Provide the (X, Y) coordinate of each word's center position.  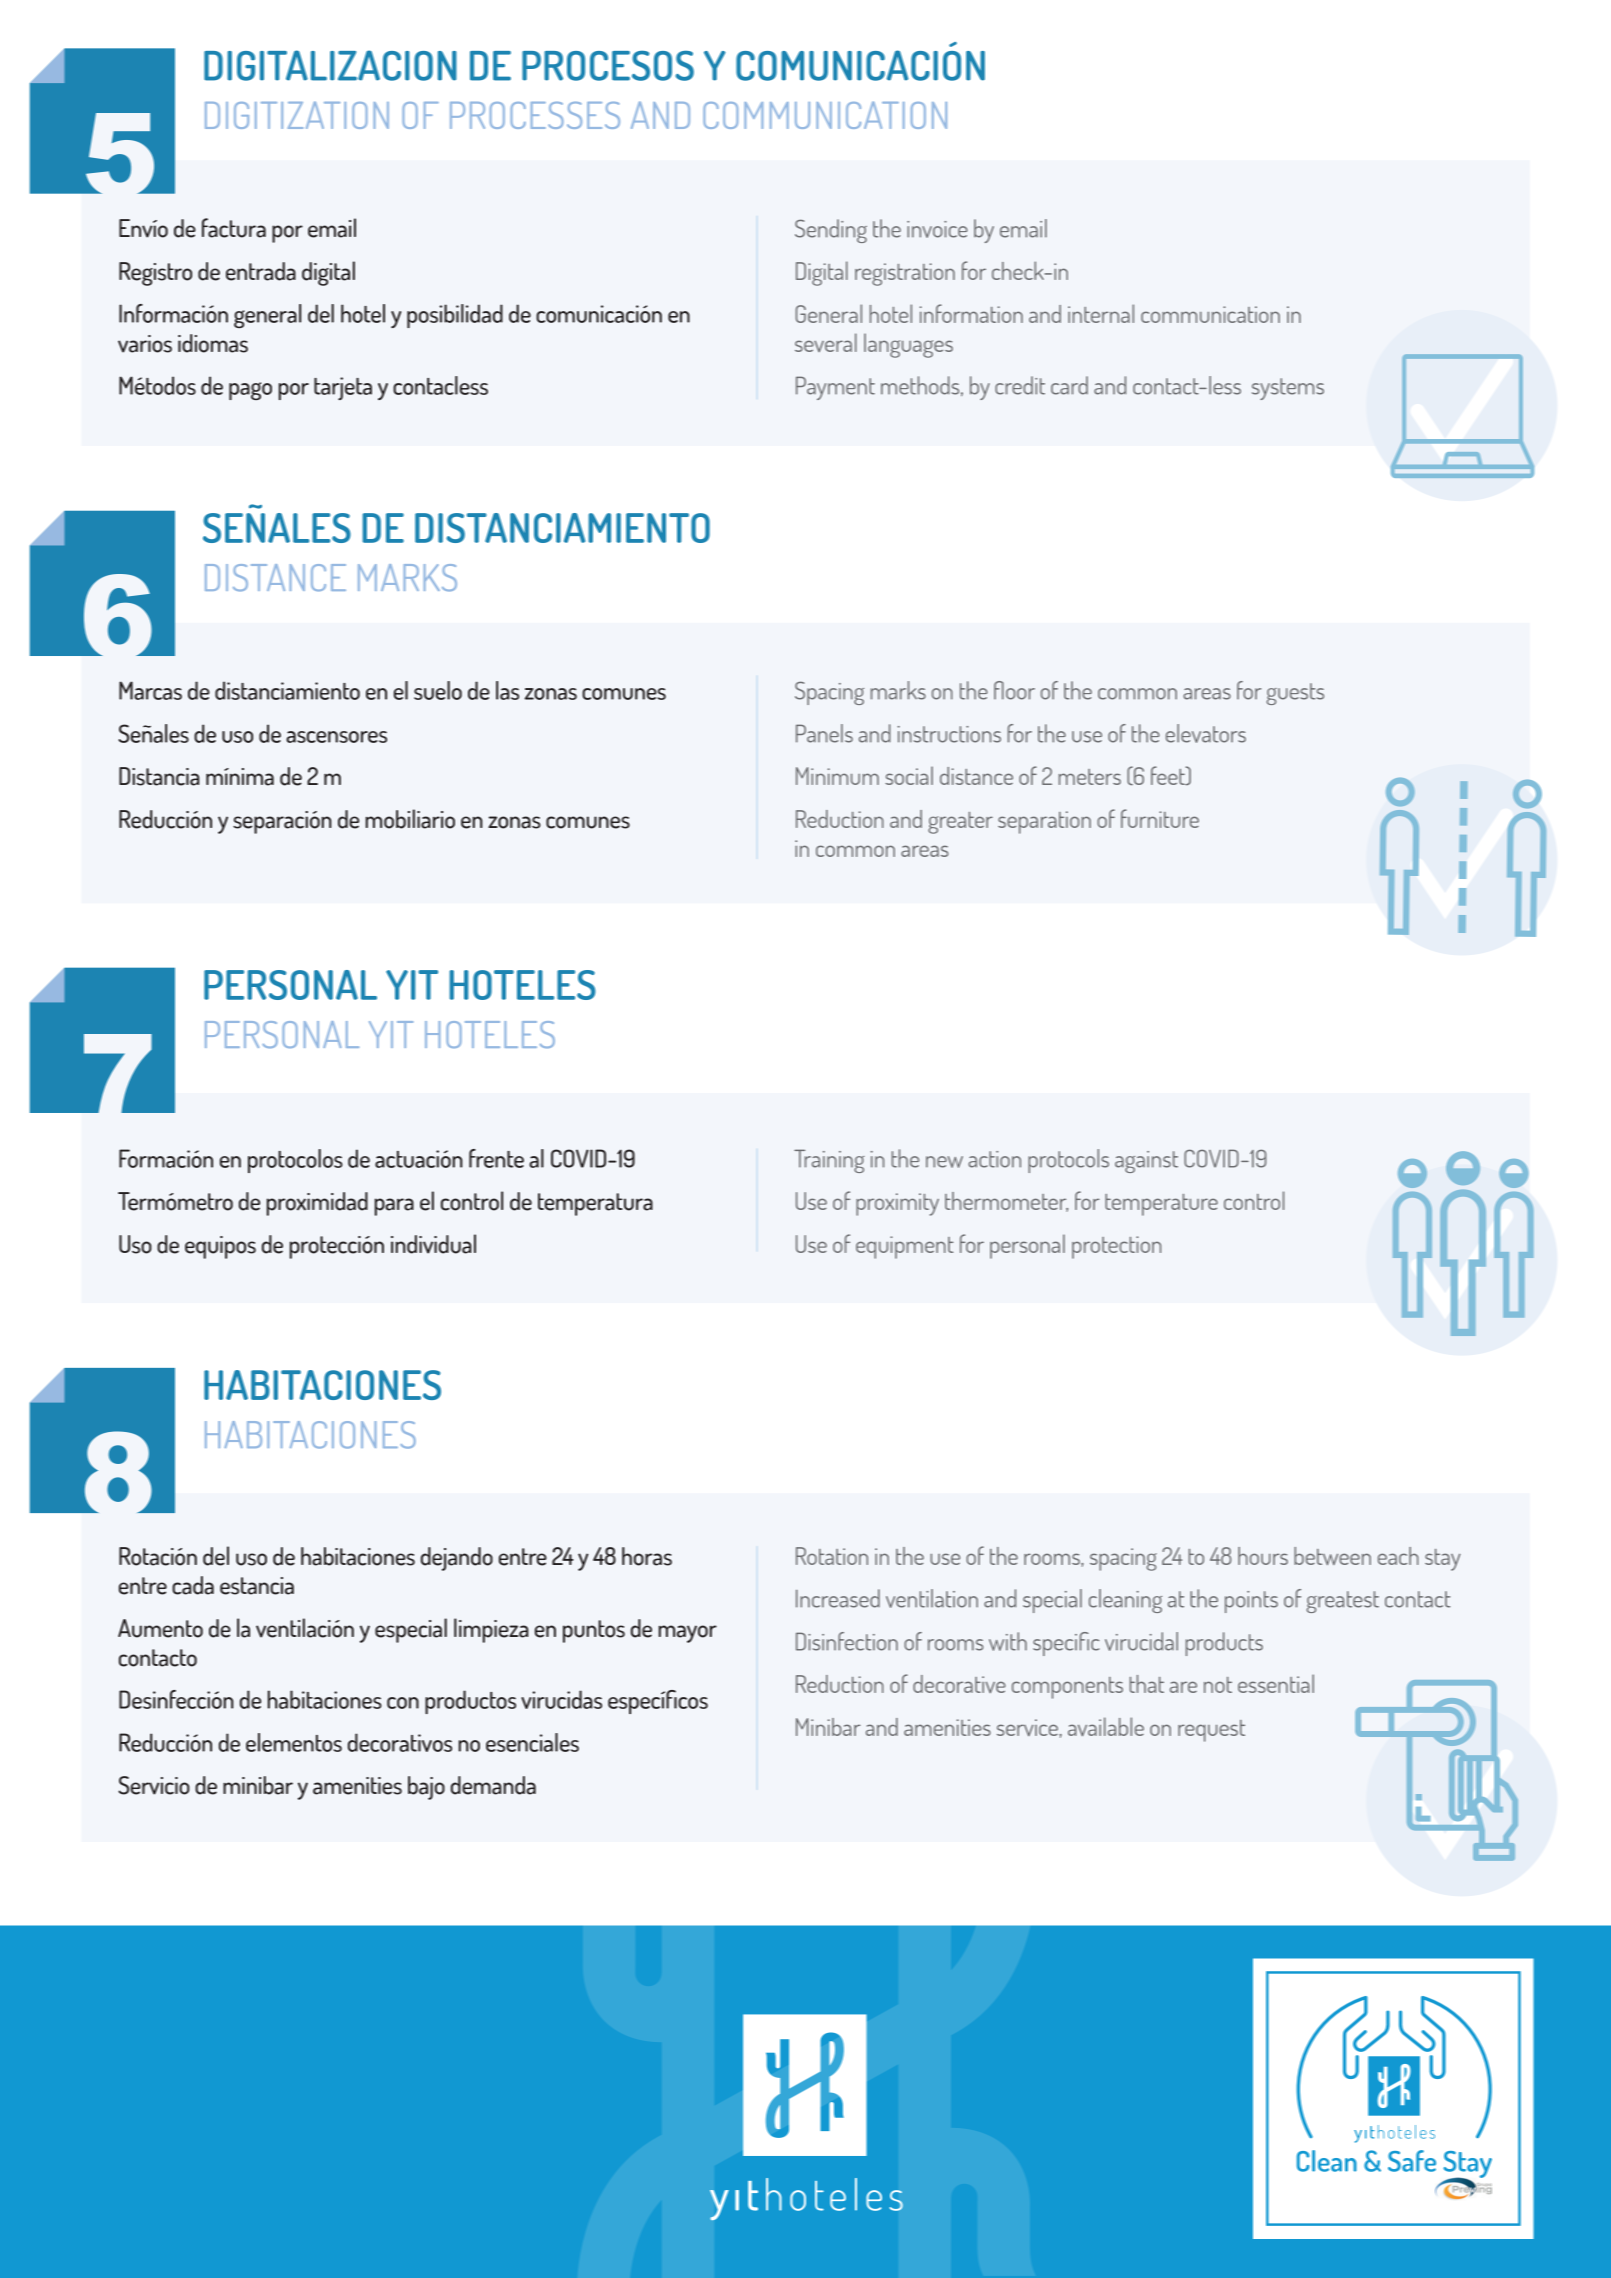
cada (193, 1585)
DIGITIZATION (297, 115)
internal (1101, 313)
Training (829, 1161)
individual (433, 1244)
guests (1295, 694)
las (507, 690)
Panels (824, 733)
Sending (831, 231)
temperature (1161, 1205)
